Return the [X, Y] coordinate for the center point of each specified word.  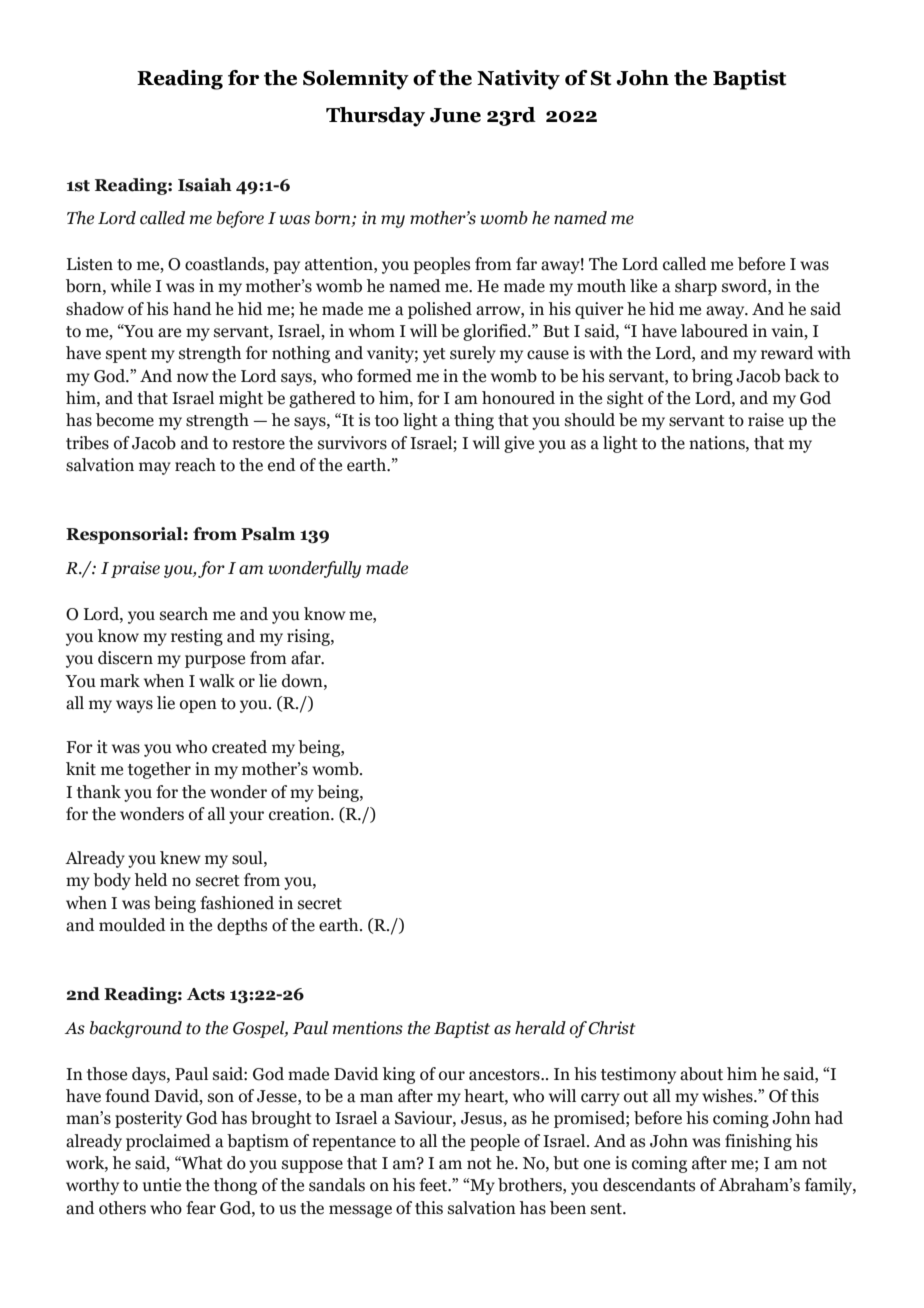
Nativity [518, 80]
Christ [611, 1028]
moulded [132, 925]
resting [197, 637]
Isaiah [205, 185]
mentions [367, 1028]
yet [434, 355]
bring [712, 377]
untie [162, 1185]
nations [718, 443]
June [455, 115]
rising [309, 637]
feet [434, 1185]
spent [126, 355]
